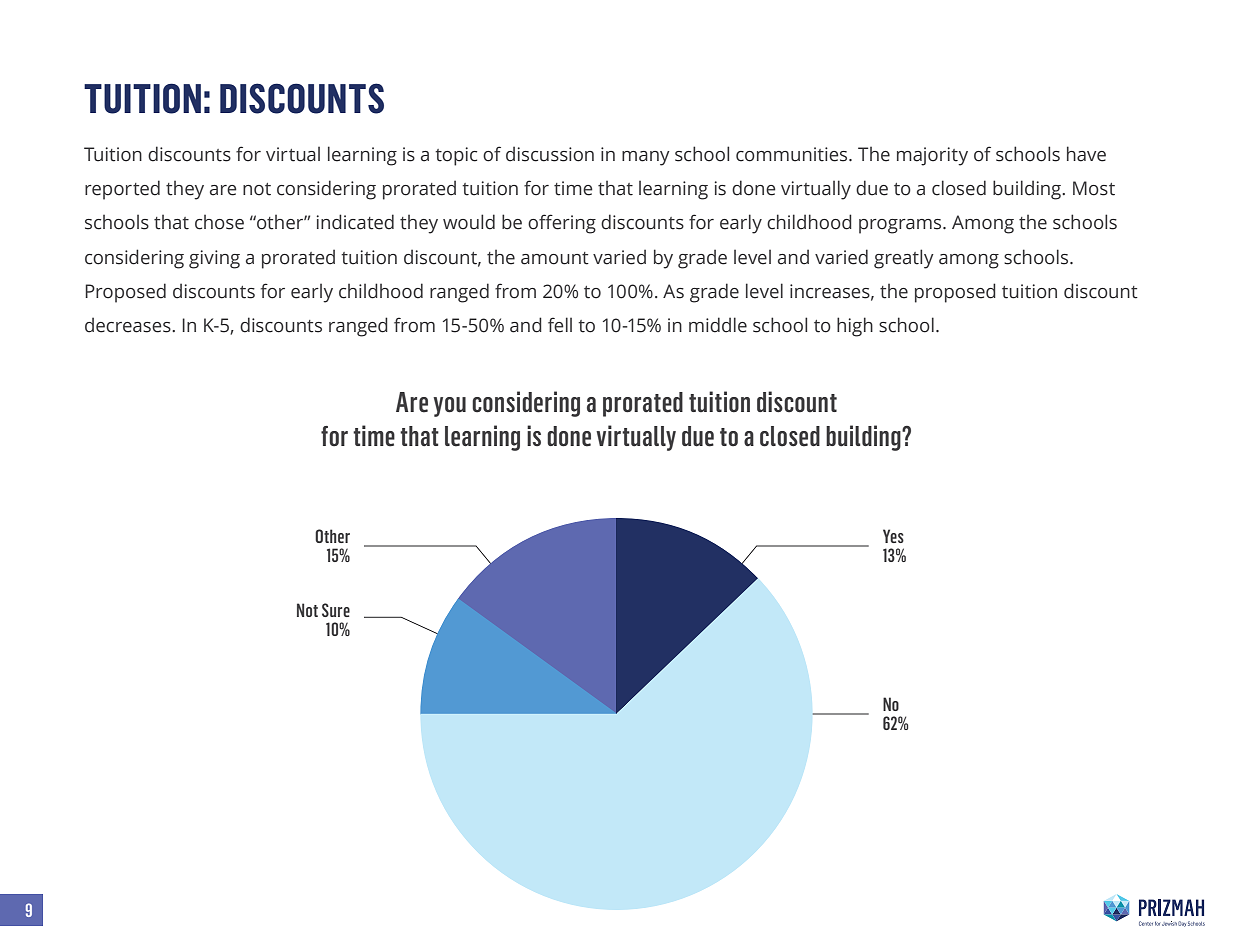  I want to click on many, so click(646, 158).
